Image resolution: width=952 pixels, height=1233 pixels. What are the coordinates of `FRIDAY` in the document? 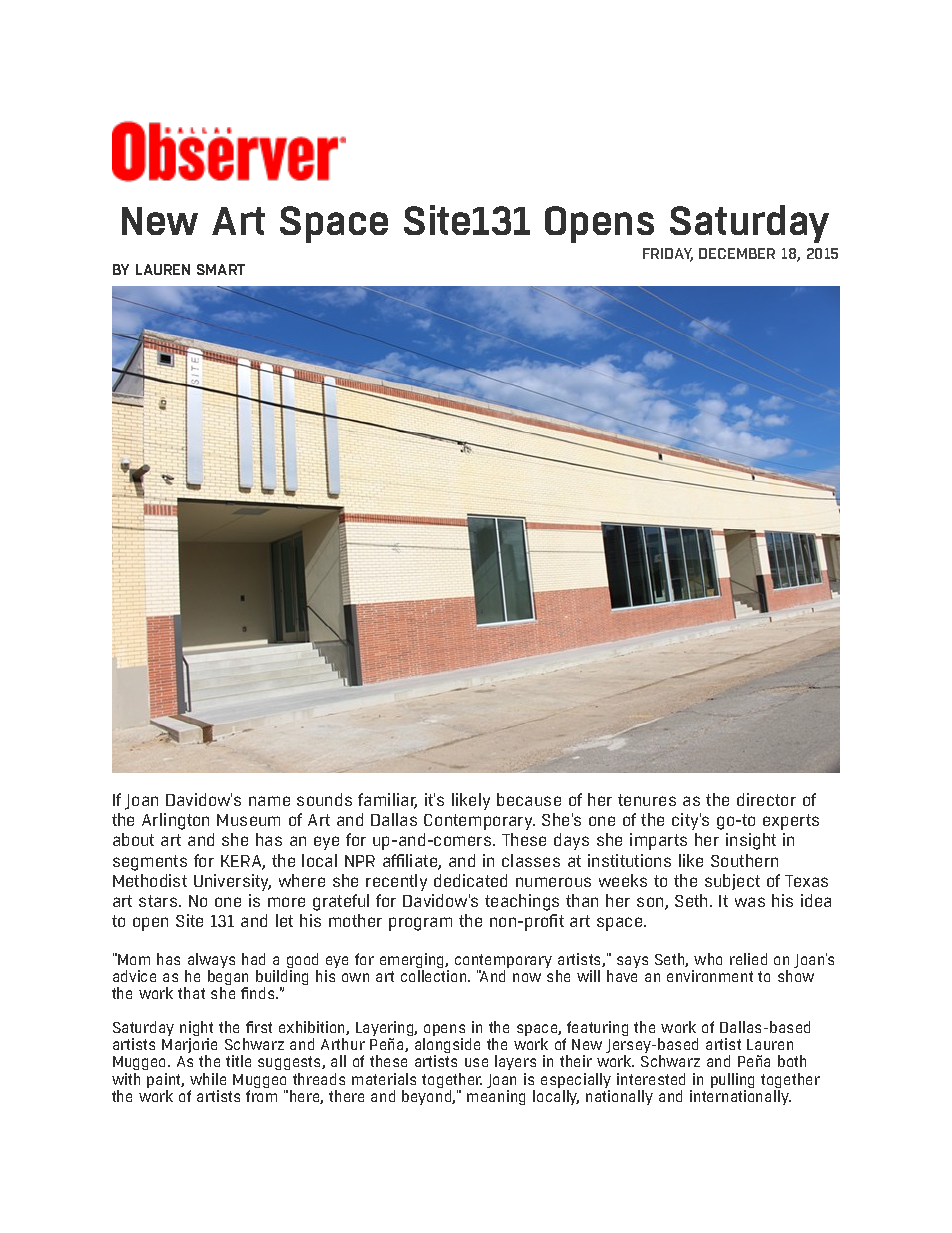 It's located at (668, 255).
